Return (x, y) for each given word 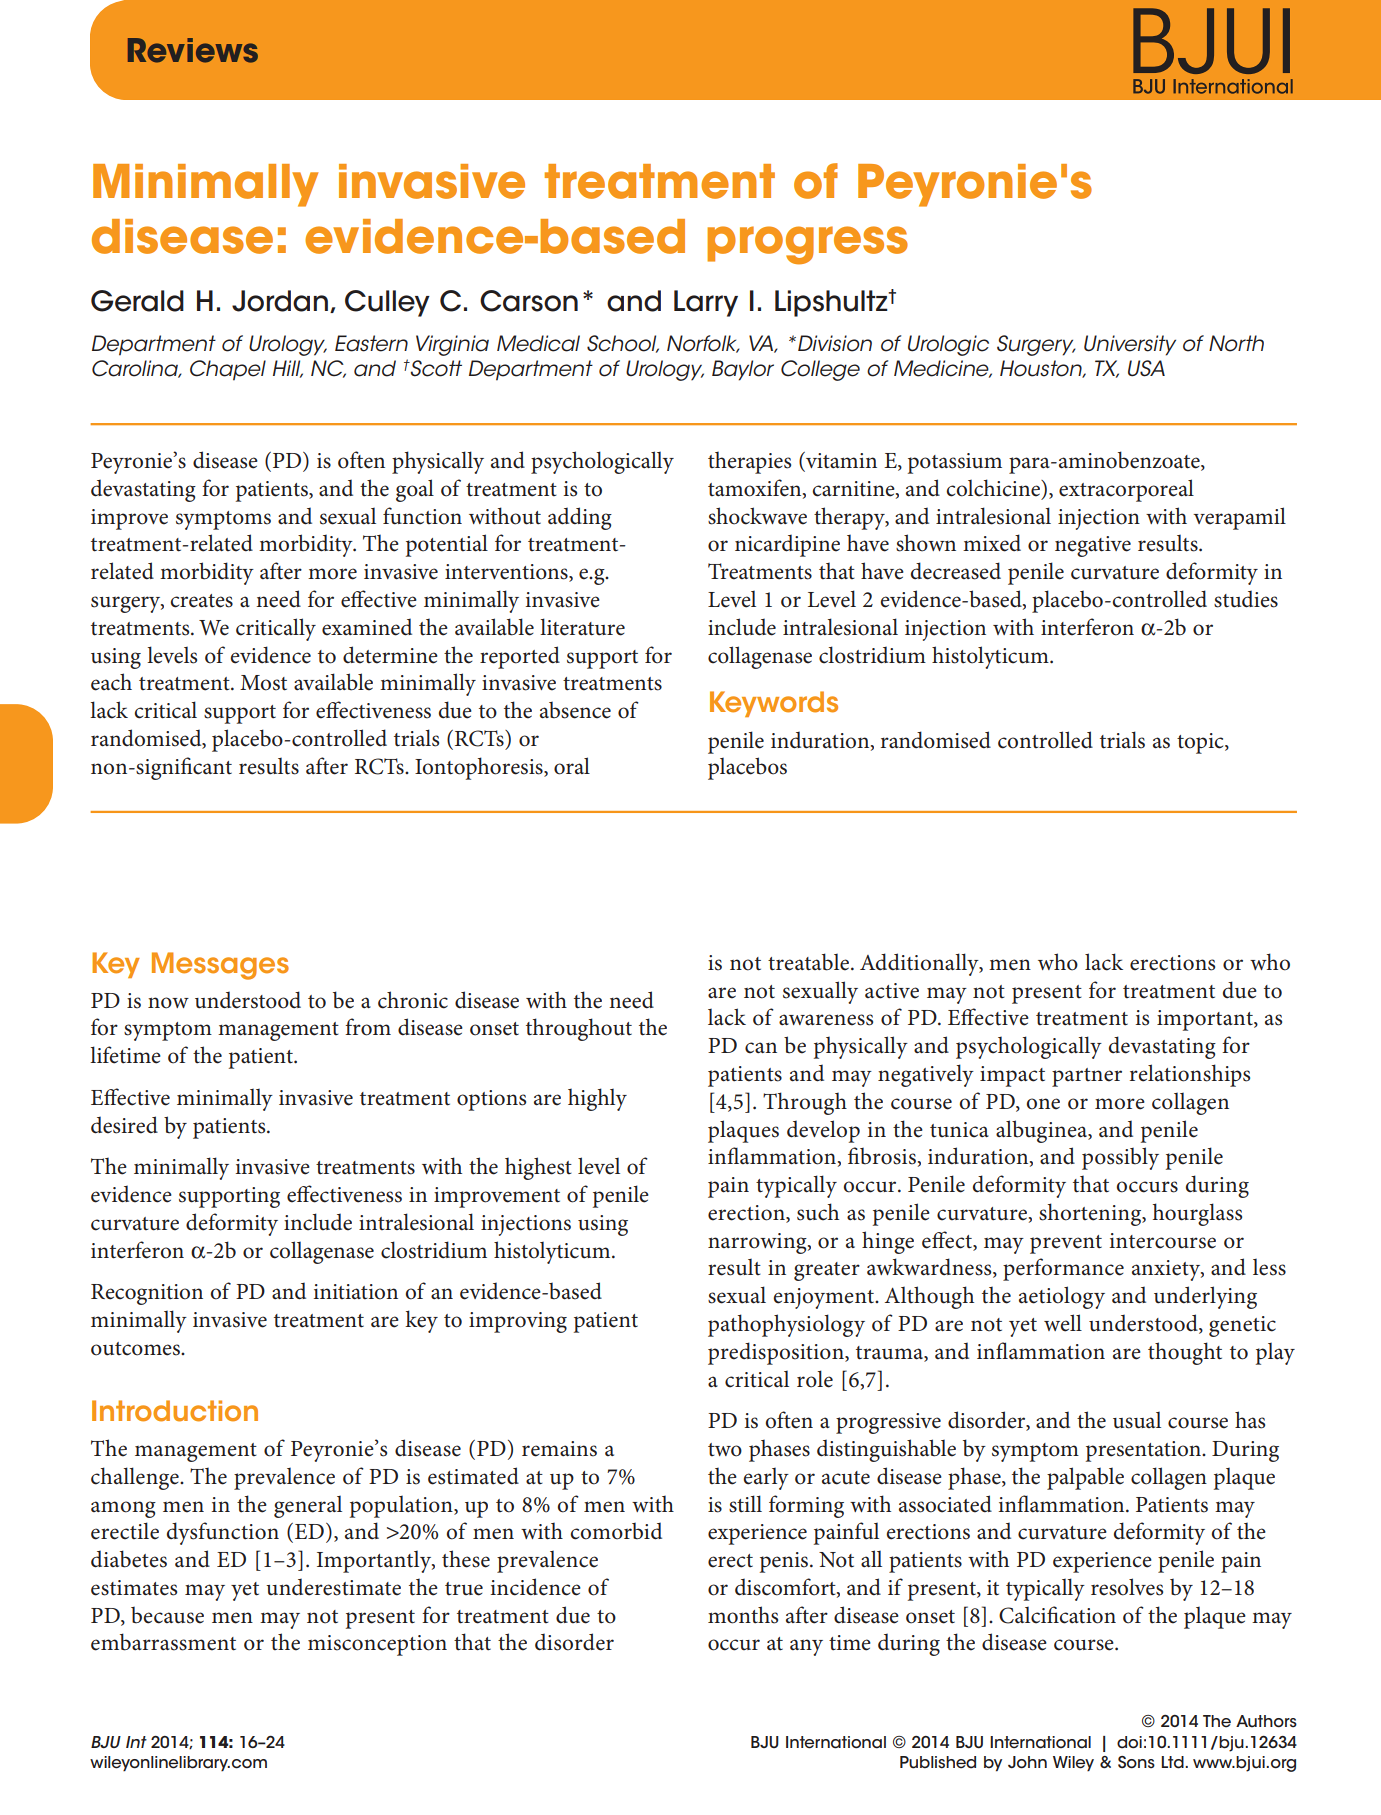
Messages (220, 966)
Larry (706, 303)
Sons (1136, 1762)
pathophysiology (786, 1325)
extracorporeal (1126, 490)
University (1130, 345)
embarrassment (163, 1642)
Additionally (920, 964)
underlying (1205, 1297)
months (743, 1615)
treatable (808, 962)
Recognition (147, 1294)
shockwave (757, 516)
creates (201, 601)
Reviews (193, 50)
